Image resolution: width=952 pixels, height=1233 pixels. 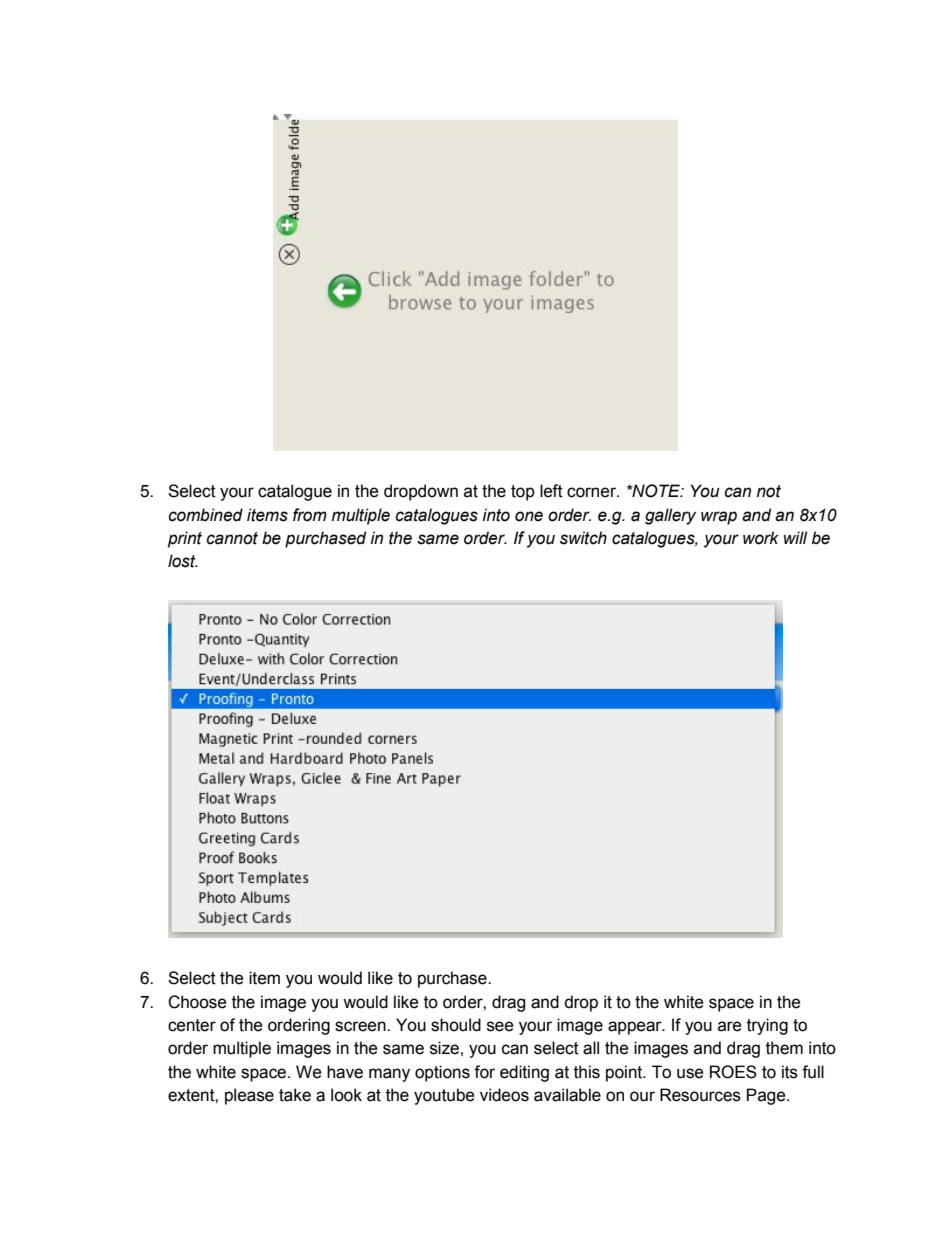 What do you see at coordinates (310, 515) in the screenshot?
I see `from` at bounding box center [310, 515].
